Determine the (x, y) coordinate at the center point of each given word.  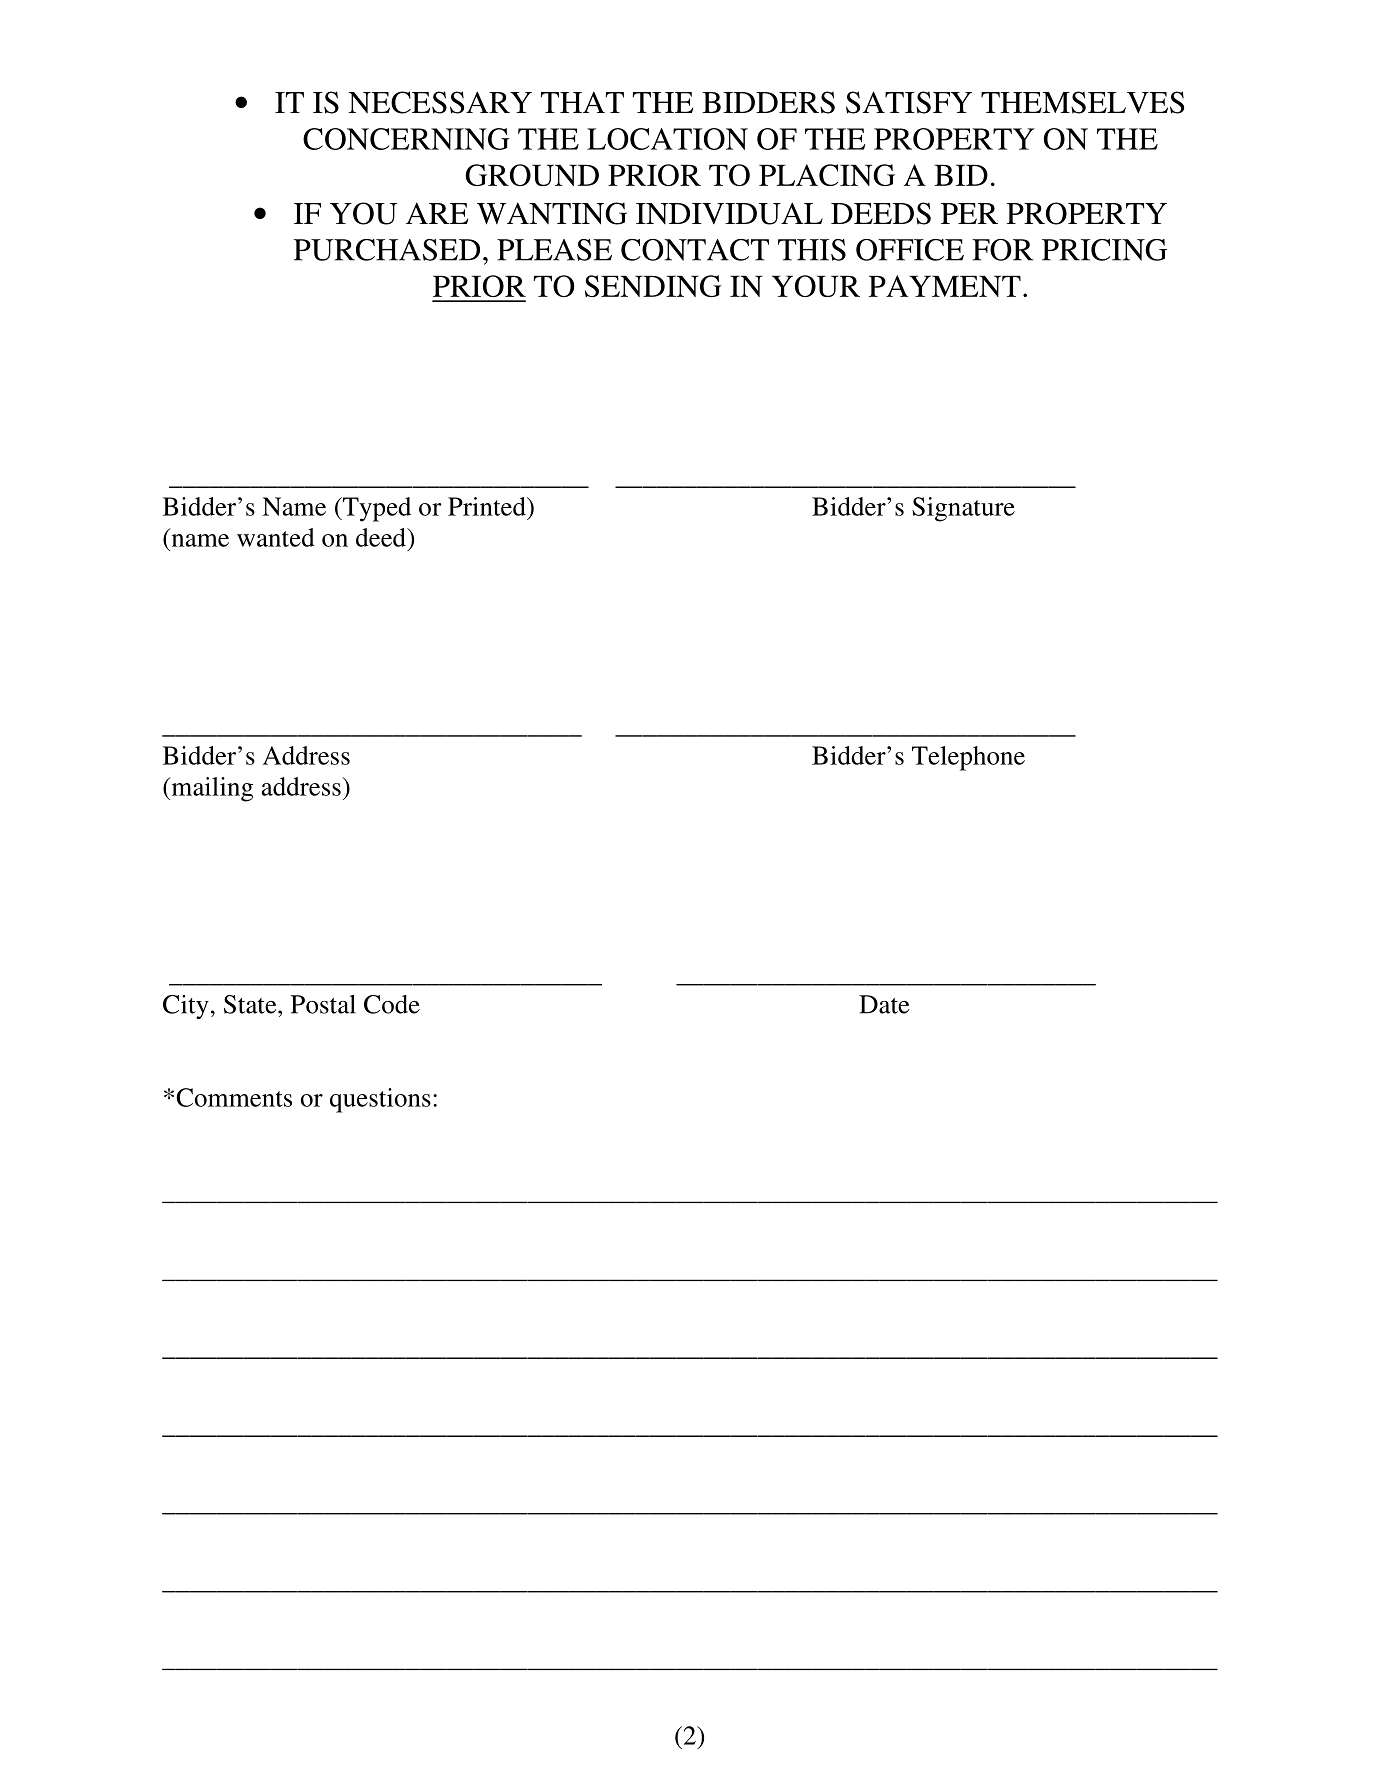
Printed (488, 506)
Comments (234, 1097)
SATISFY (909, 102)
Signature (963, 509)
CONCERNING (406, 139)
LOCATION (667, 139)
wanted (276, 537)
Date (884, 1004)
